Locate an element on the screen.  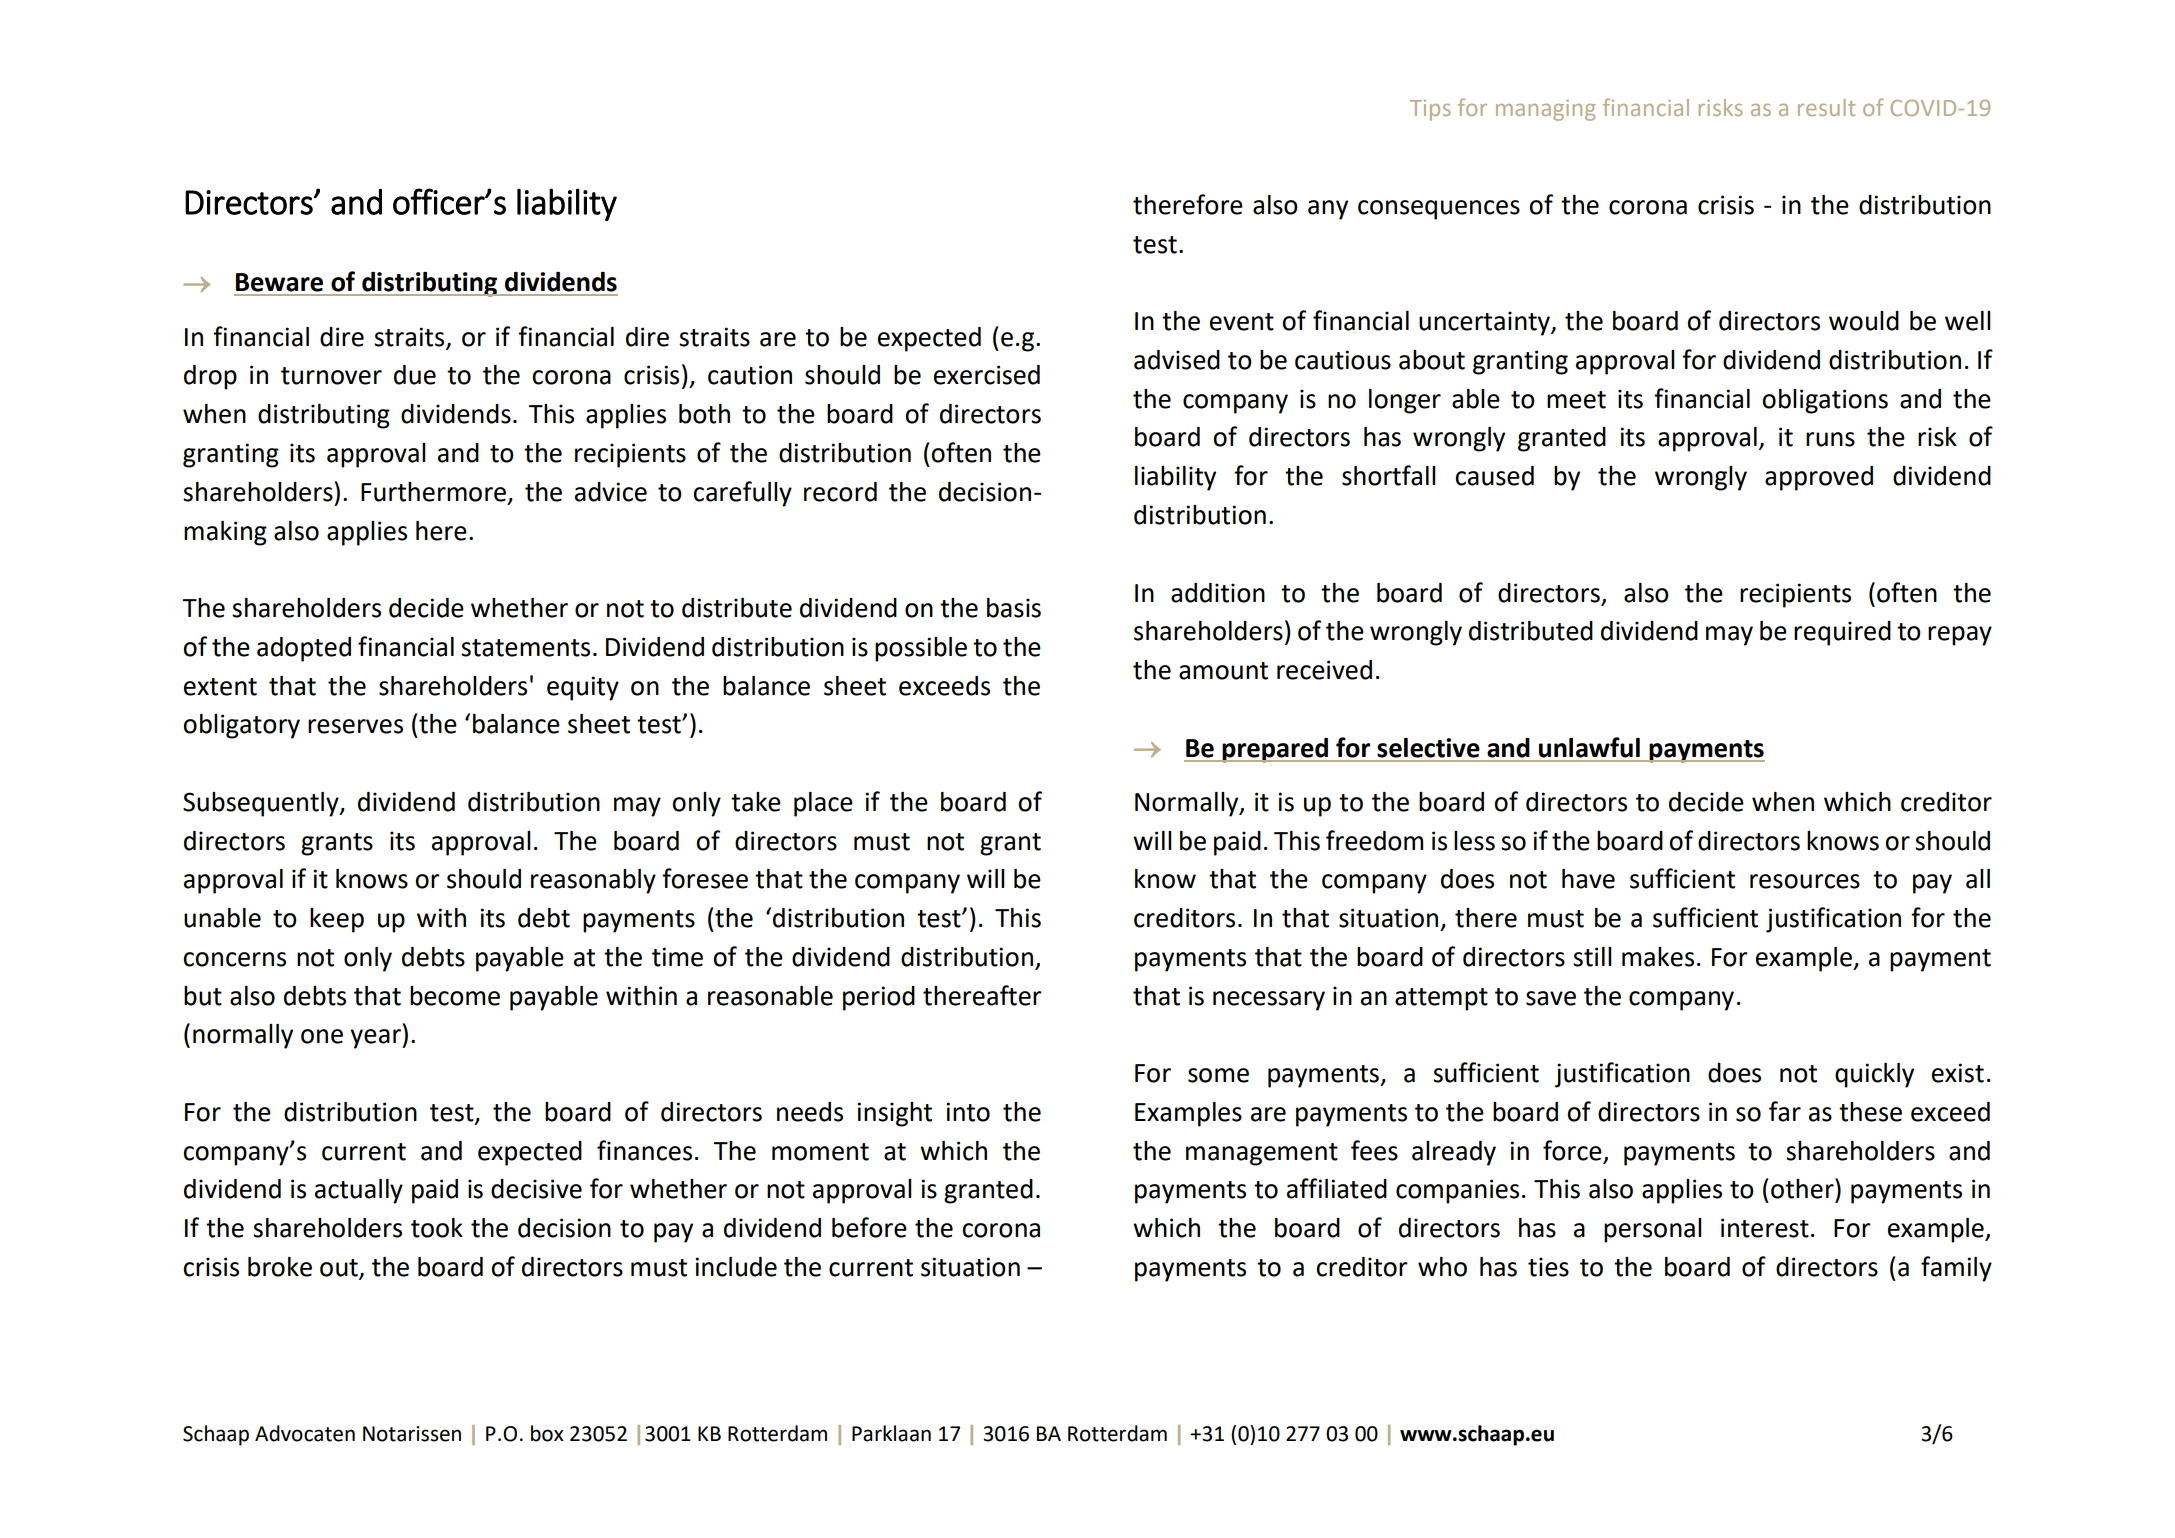
Beware is located at coordinates (279, 282).
